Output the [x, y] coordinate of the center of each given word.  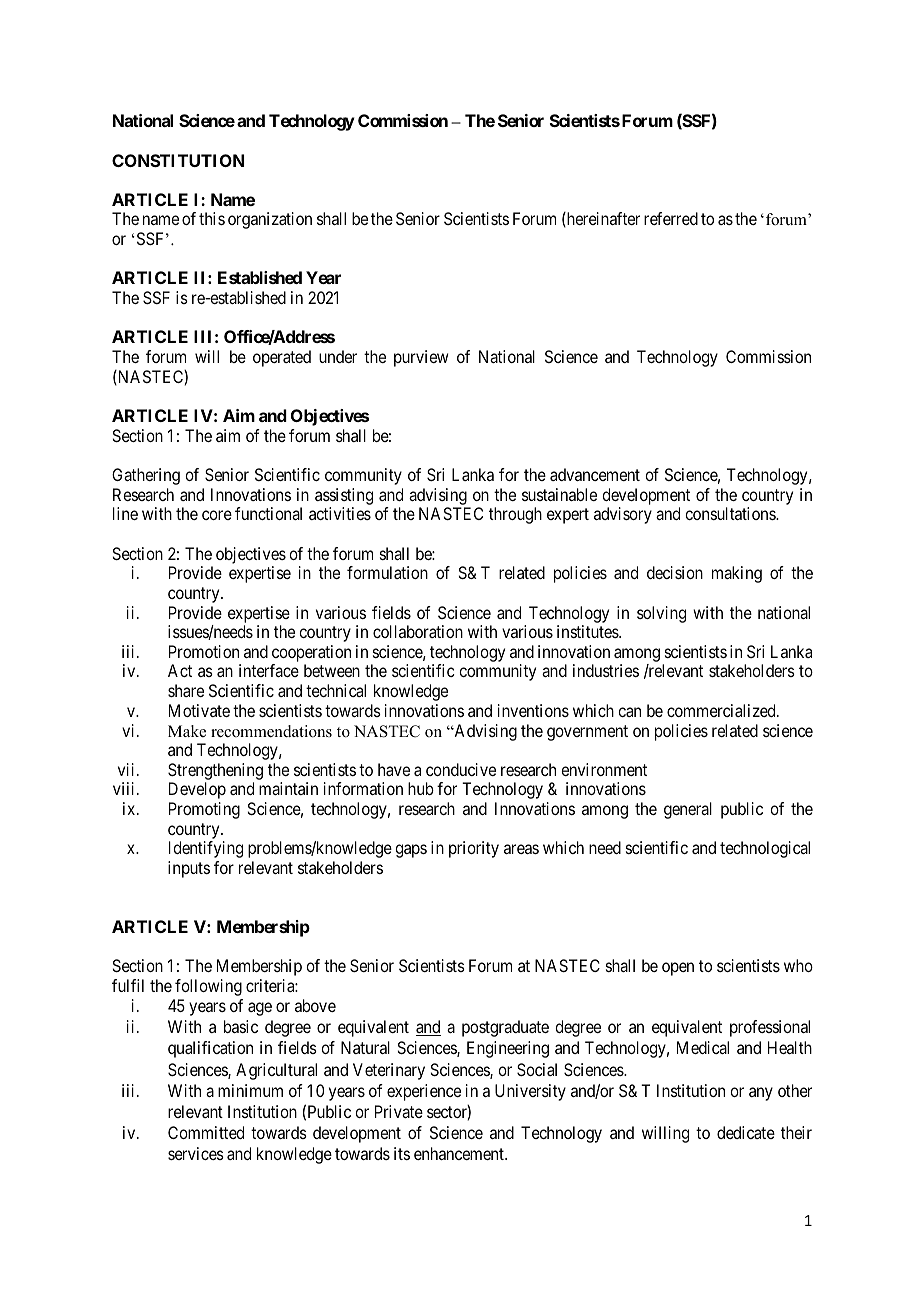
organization [270, 220]
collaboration [418, 631]
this [212, 218]
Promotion [204, 651]
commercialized [722, 710]
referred [671, 218]
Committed [206, 1132]
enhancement [460, 1153]
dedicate [746, 1132]
